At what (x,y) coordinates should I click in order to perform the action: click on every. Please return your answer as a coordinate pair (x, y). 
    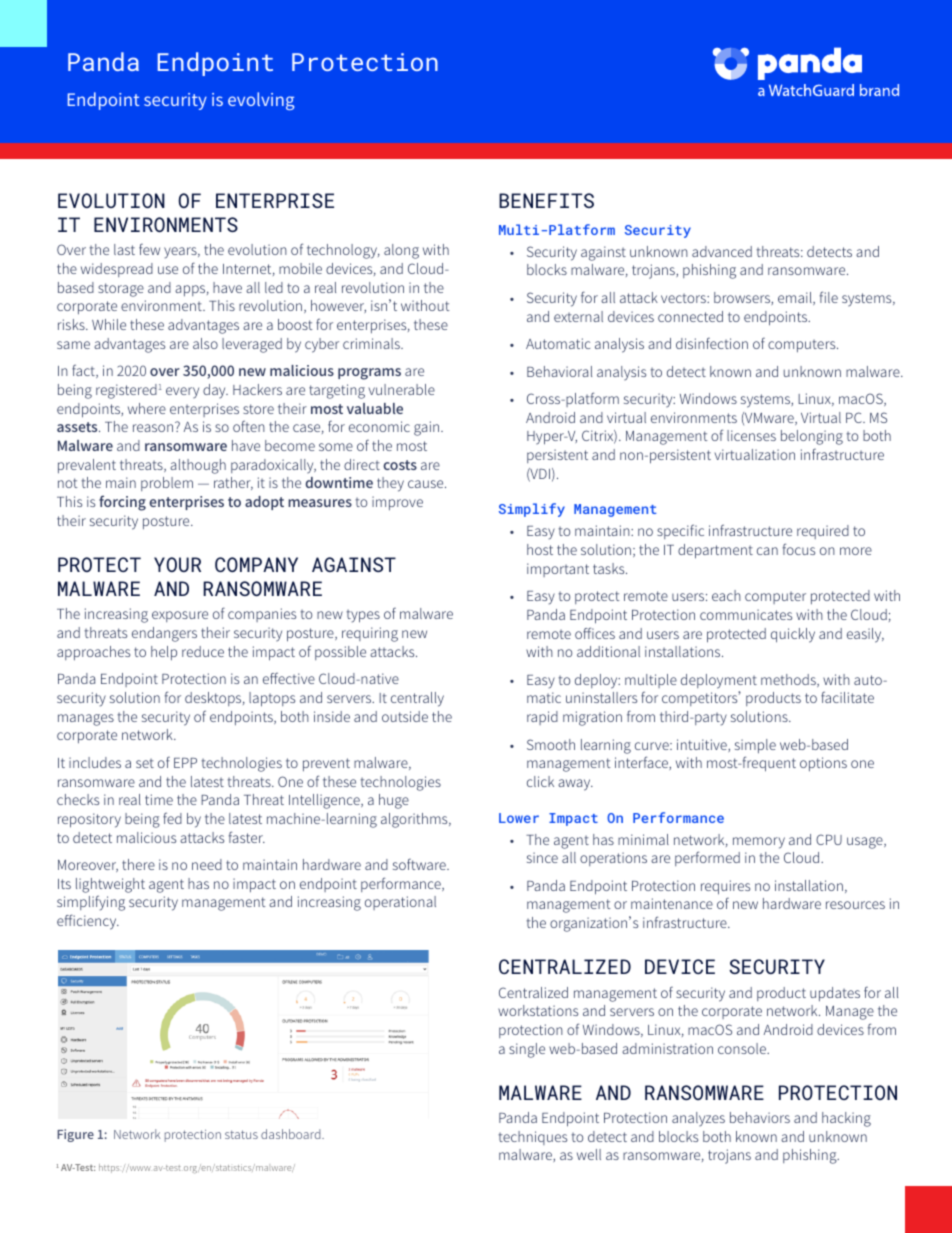
    Looking at the image, I should click on (182, 392).
